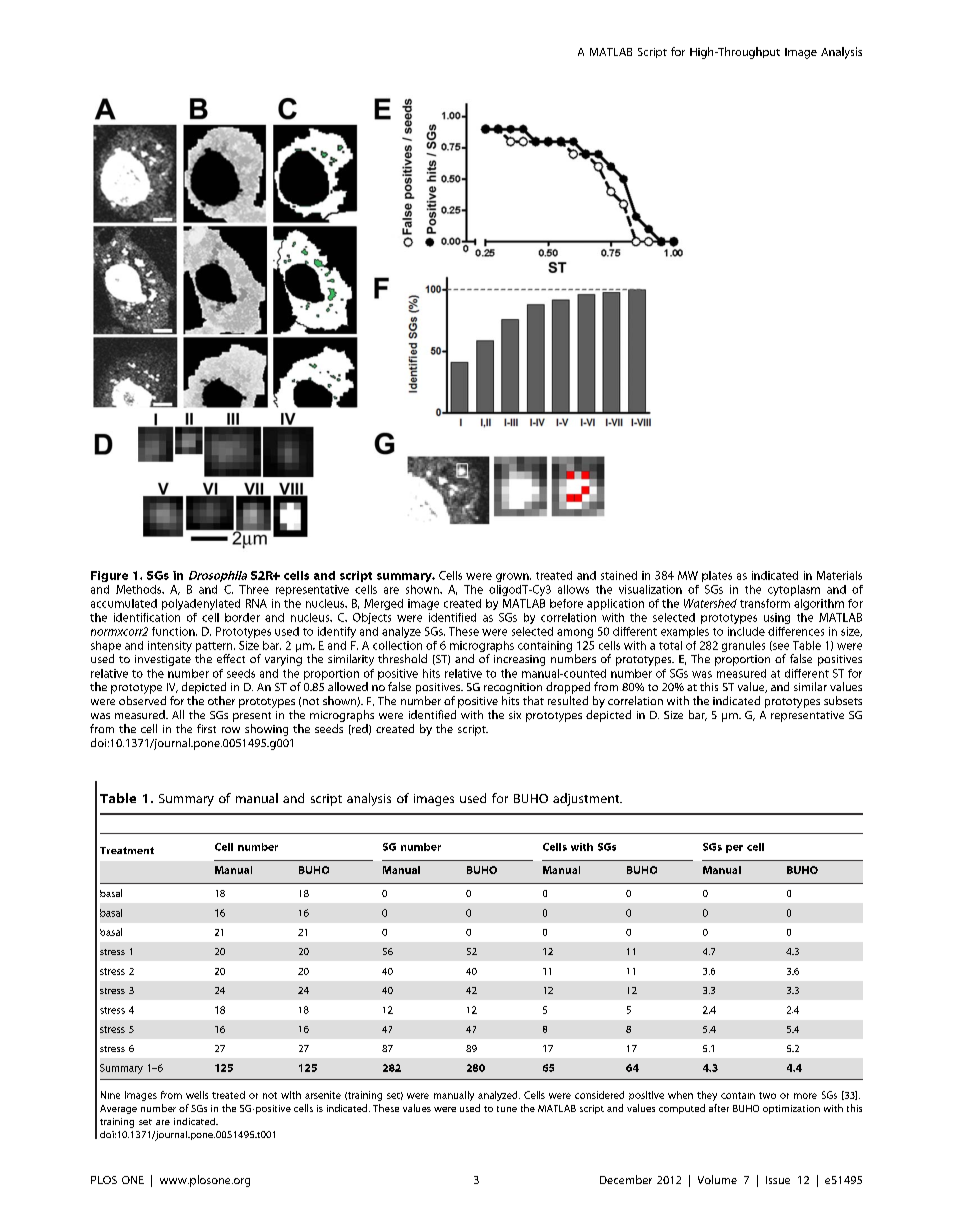 This screenshot has width=953, height=1232. What do you see at coordinates (118, 1109) in the screenshot?
I see `Average` at bounding box center [118, 1109].
